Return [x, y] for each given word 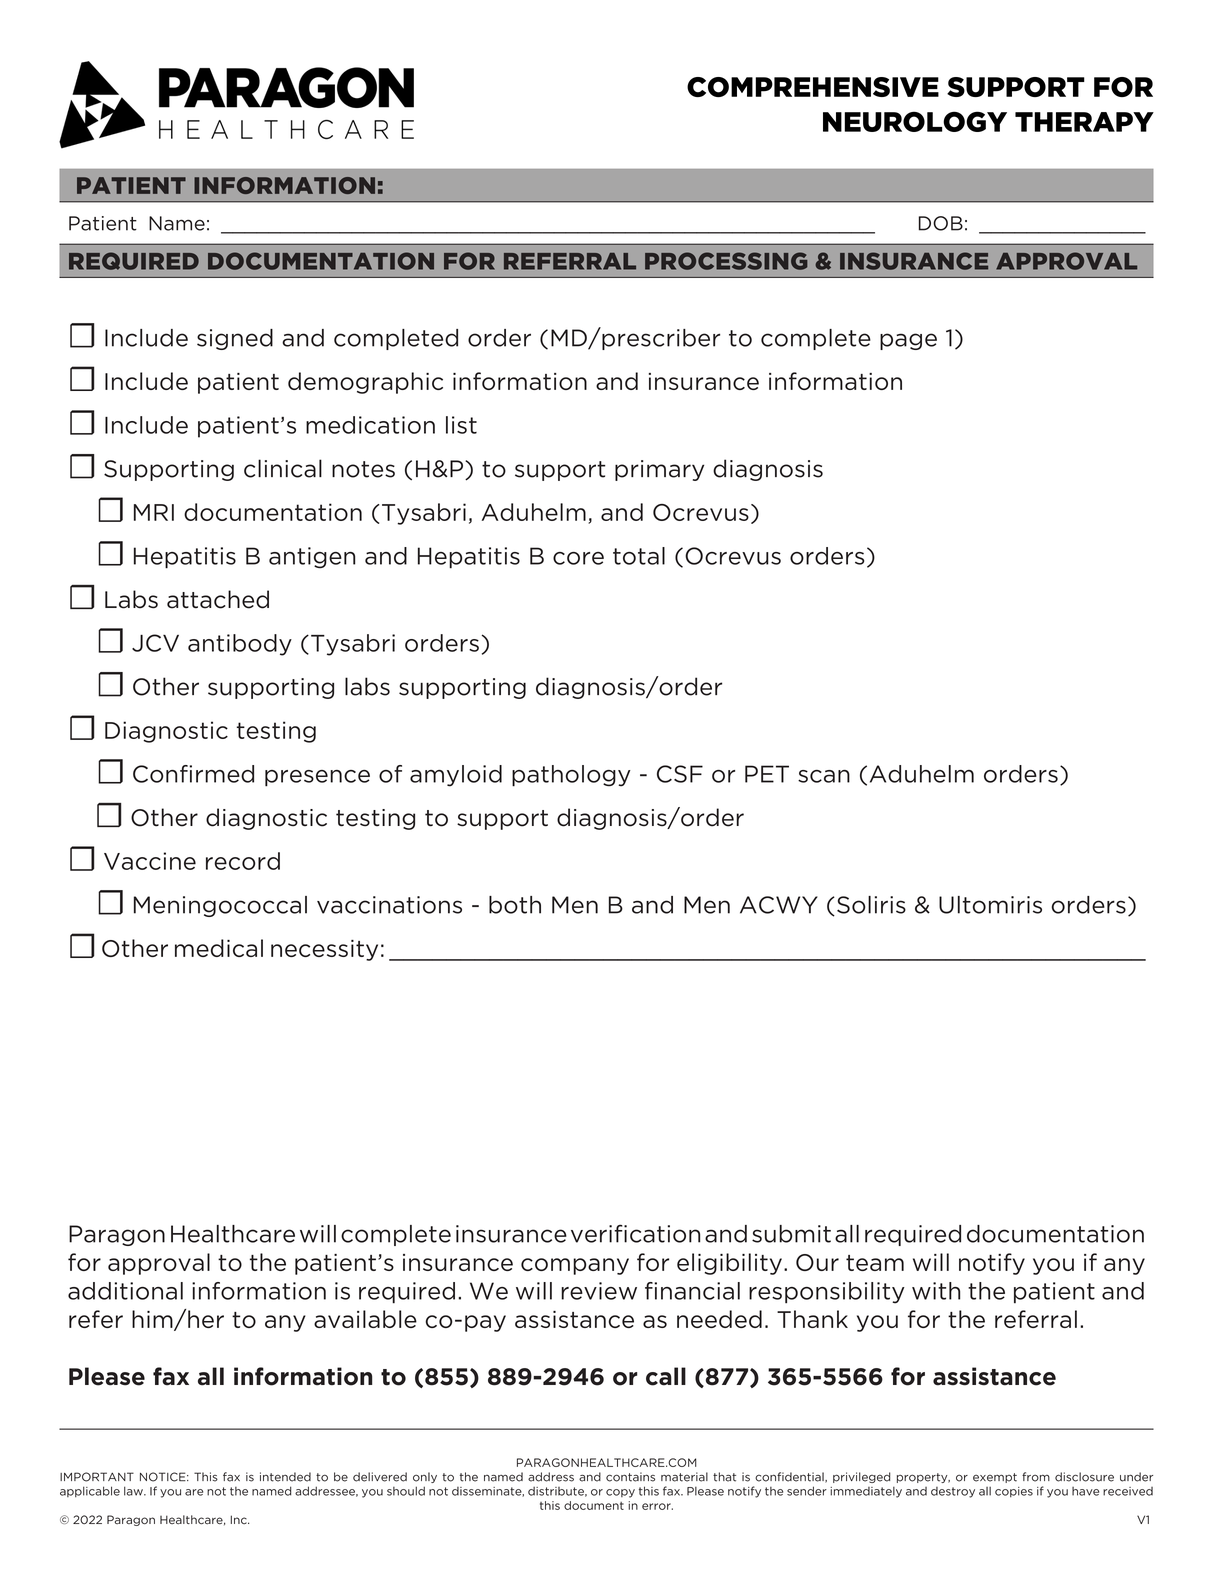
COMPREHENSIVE [813, 87]
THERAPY [1084, 122]
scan [824, 776]
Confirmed [193, 774]
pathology [571, 776]
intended [285, 1477]
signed [235, 339]
